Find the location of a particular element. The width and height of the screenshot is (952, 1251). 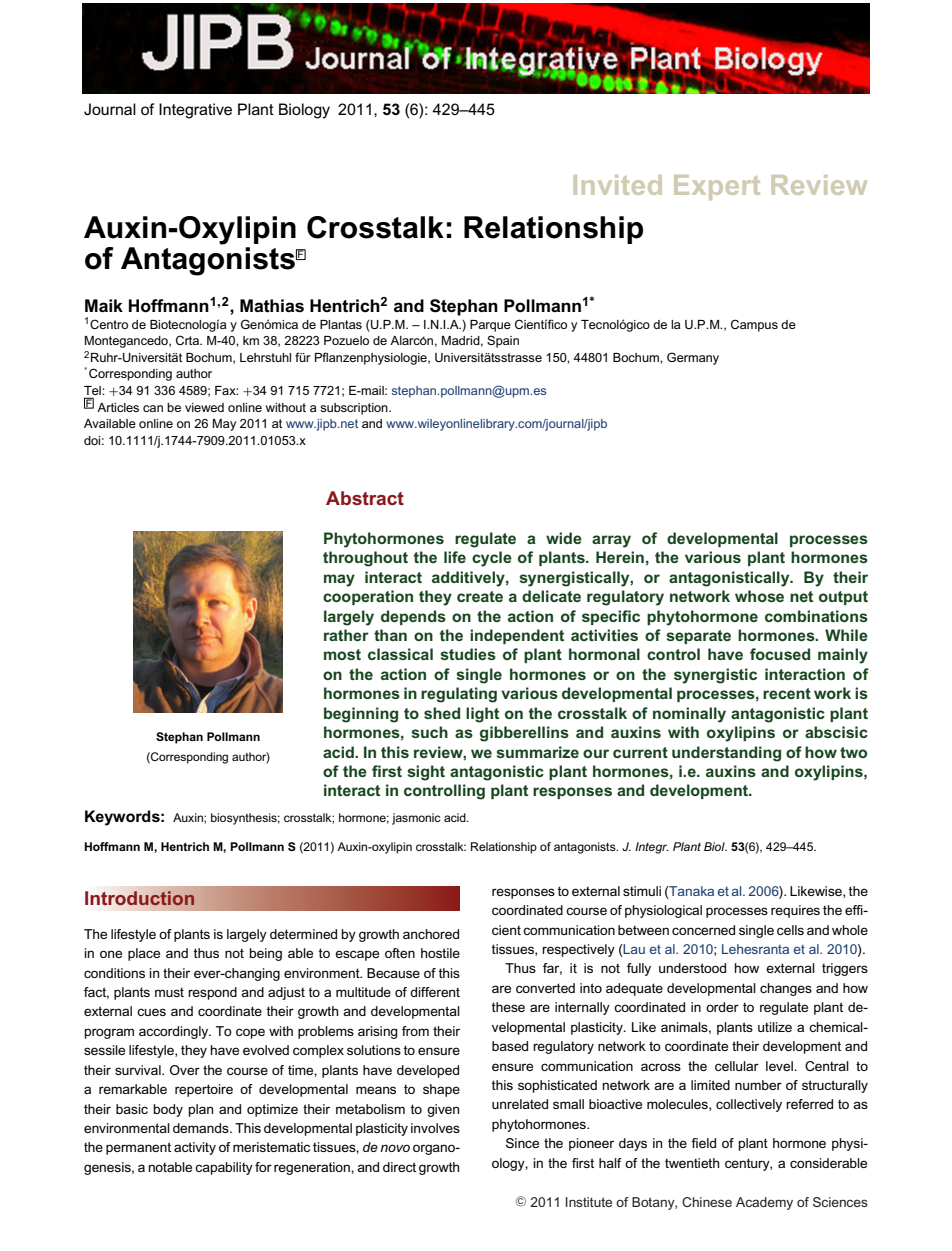

place is located at coordinates (144, 954).
